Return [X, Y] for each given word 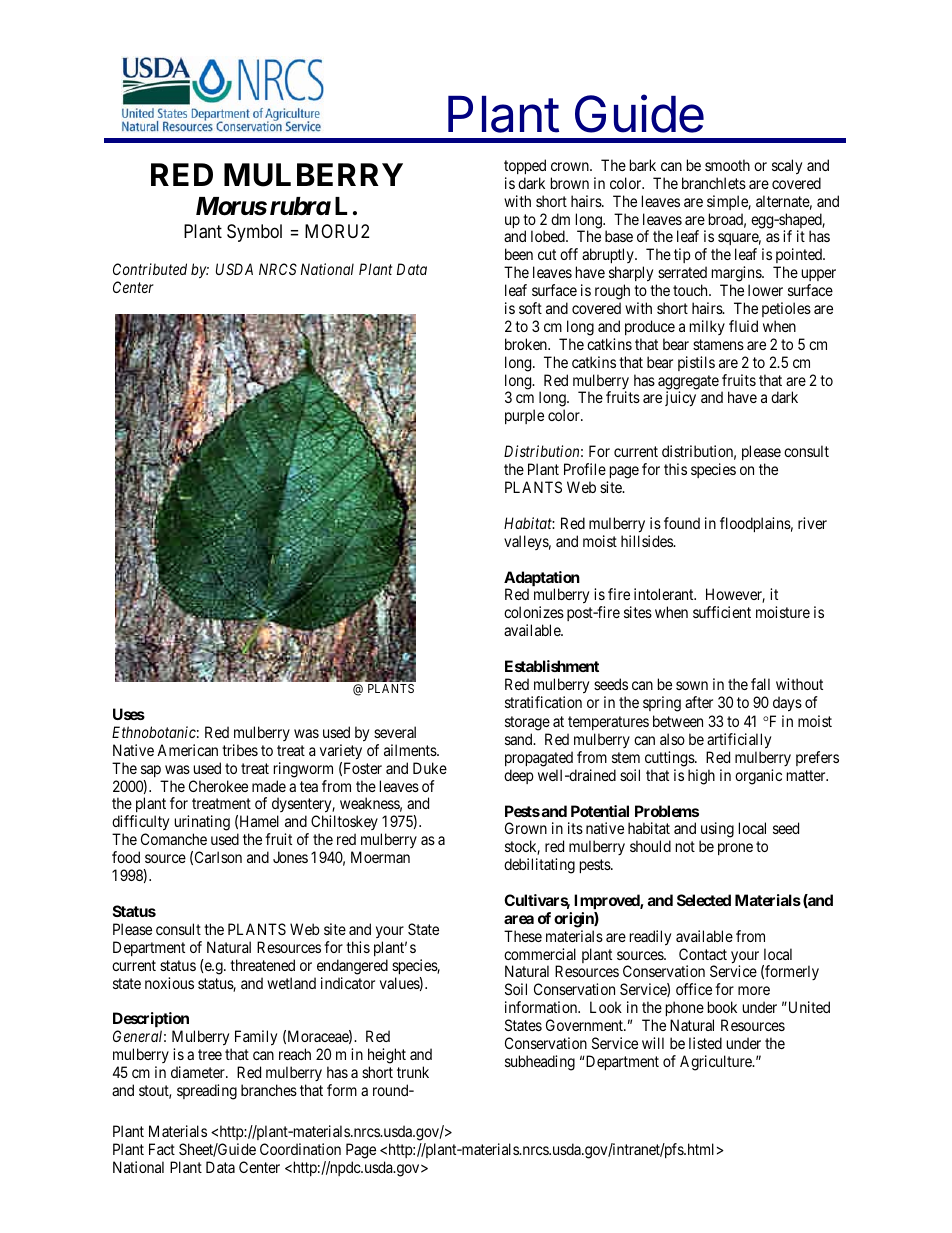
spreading [207, 1092]
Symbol [254, 233]
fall [760, 684]
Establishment [552, 666]
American [187, 750]
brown [570, 183]
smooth [727, 165]
